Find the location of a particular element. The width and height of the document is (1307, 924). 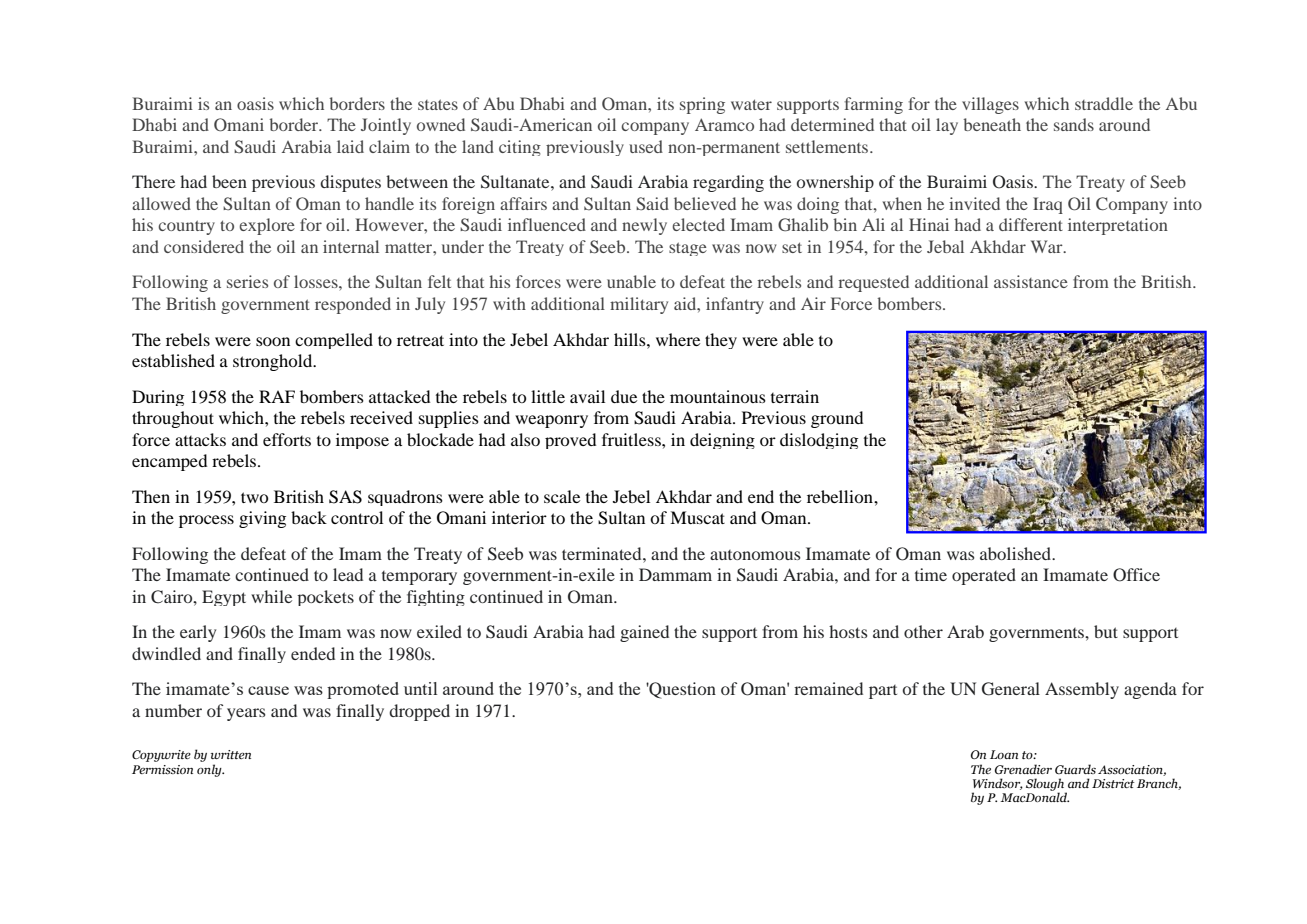

dropped is located at coordinates (419, 712).
